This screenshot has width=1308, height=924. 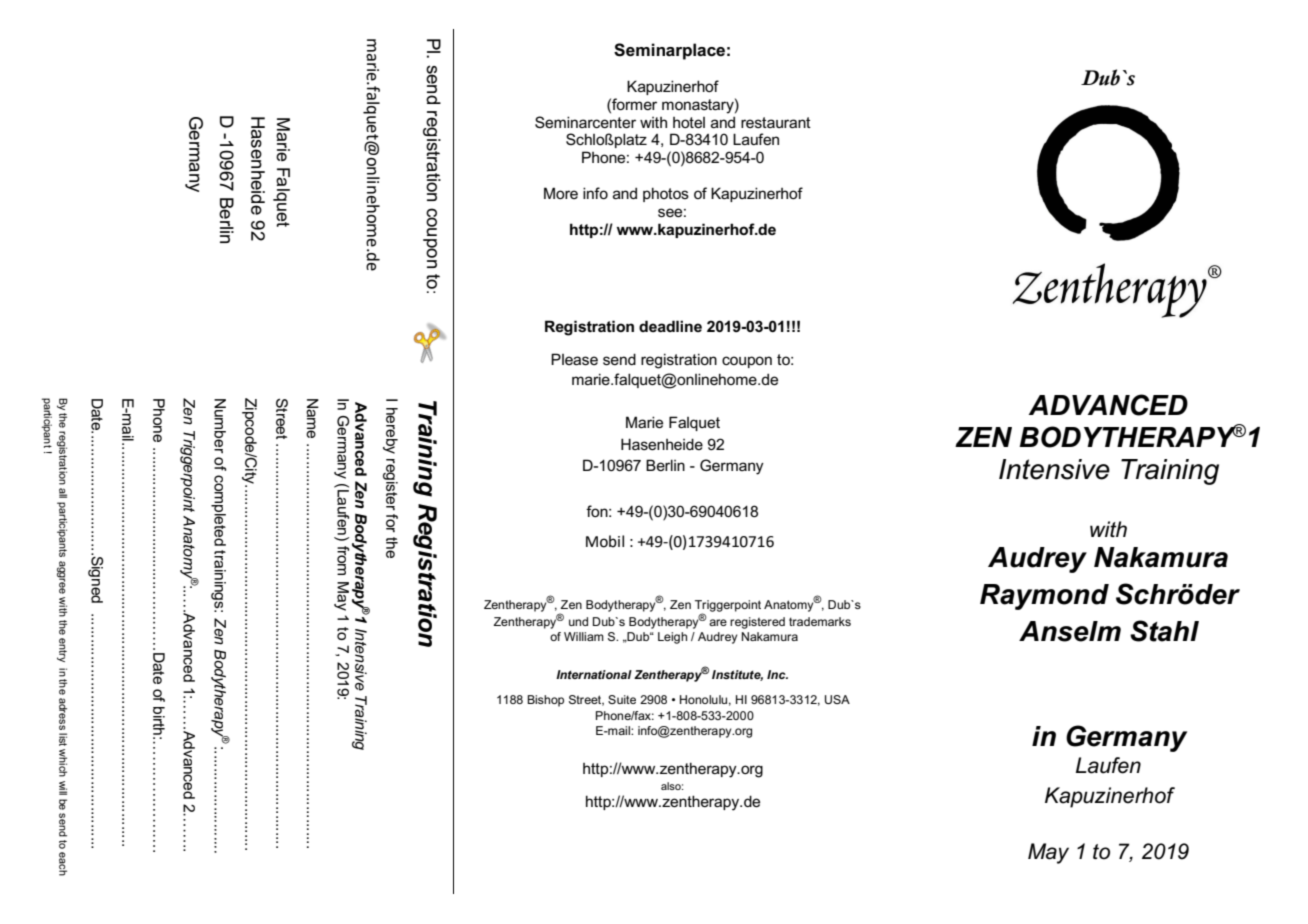 What do you see at coordinates (837, 699) in the screenshot?
I see `USA` at bounding box center [837, 699].
